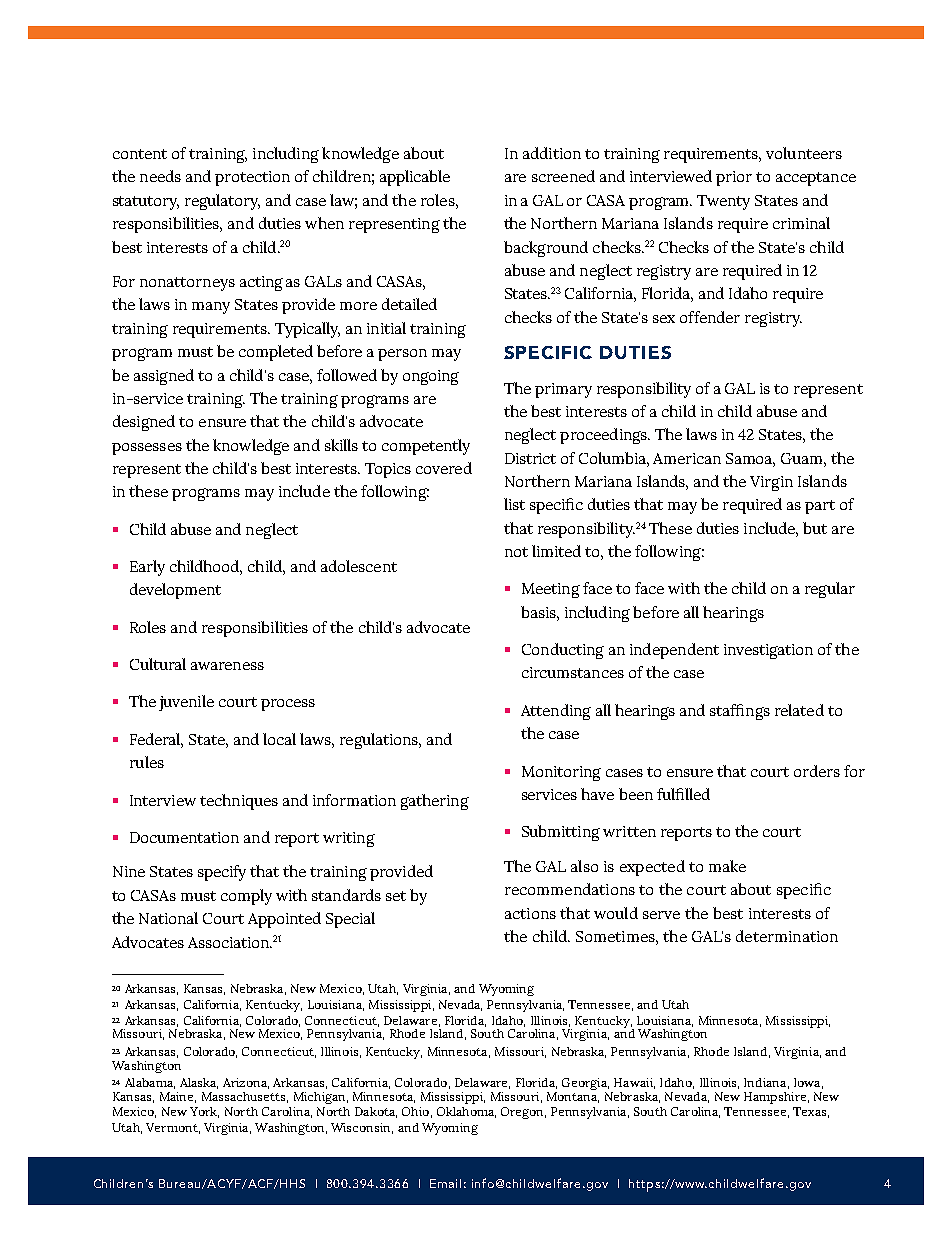  I want to click on Montana, so click(573, 1097).
